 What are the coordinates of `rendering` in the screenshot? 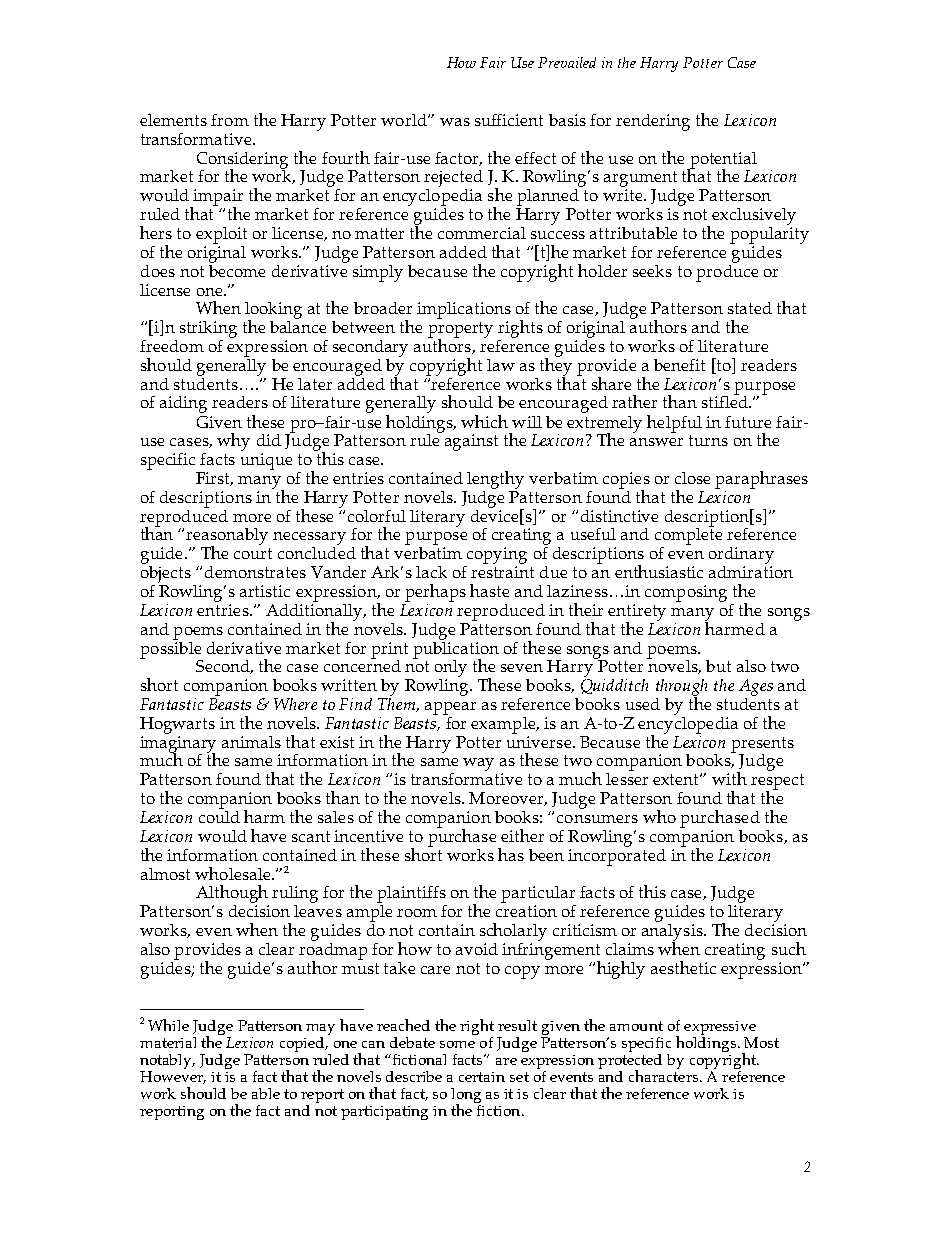 It's located at (653, 122).
